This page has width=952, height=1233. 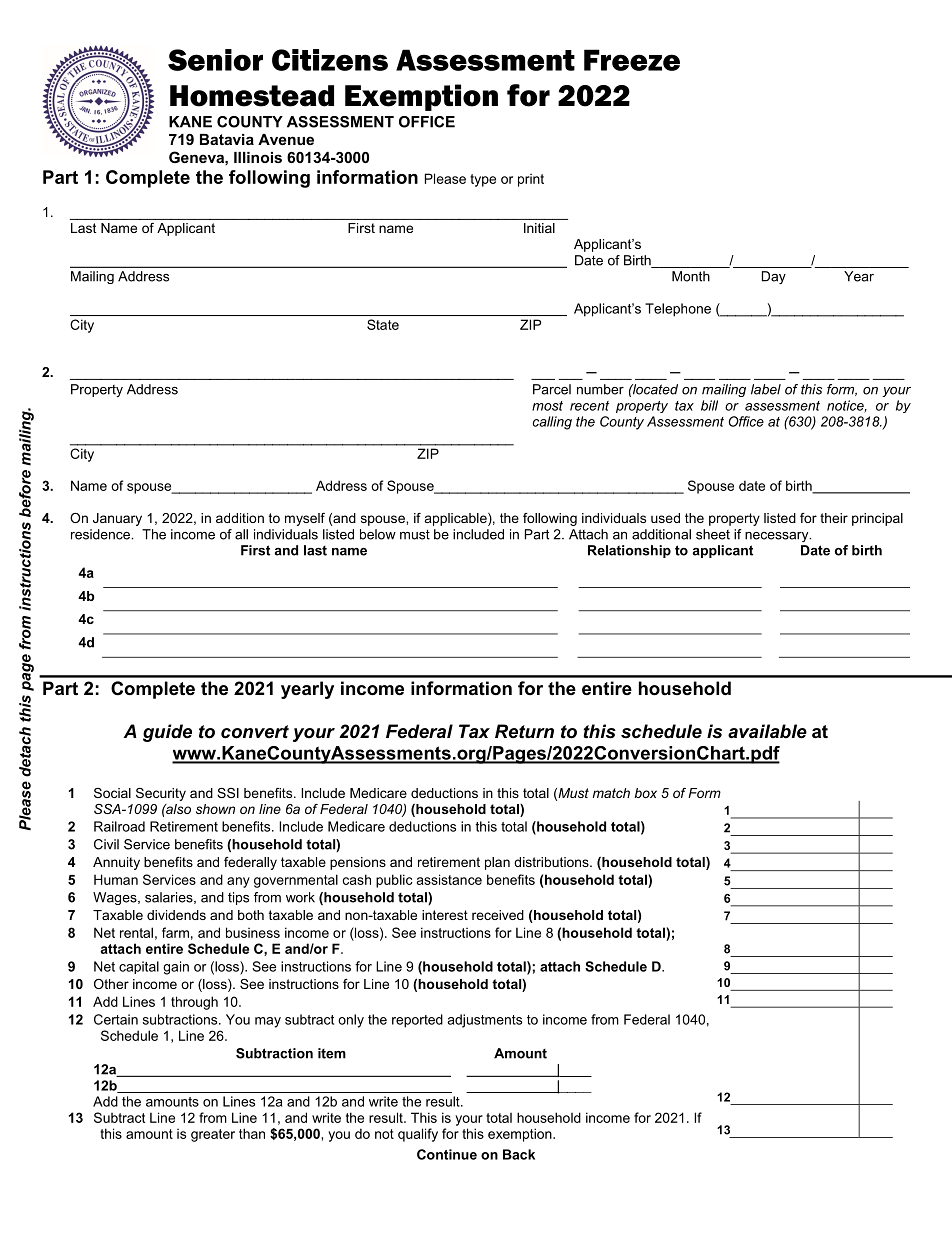 What do you see at coordinates (383, 324) in the page?
I see `State` at bounding box center [383, 324].
